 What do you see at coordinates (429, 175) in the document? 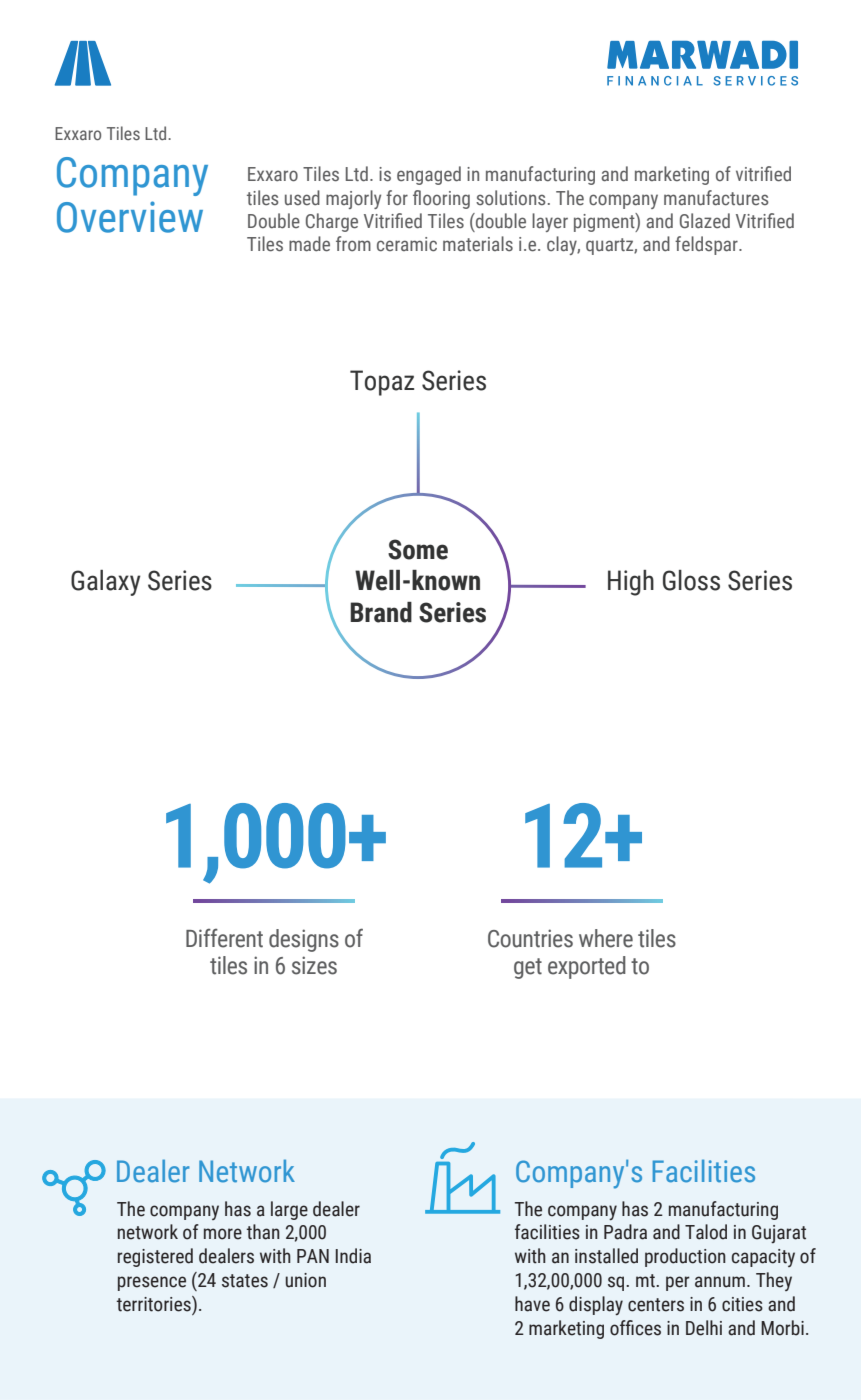
I see `engaged` at bounding box center [429, 175].
